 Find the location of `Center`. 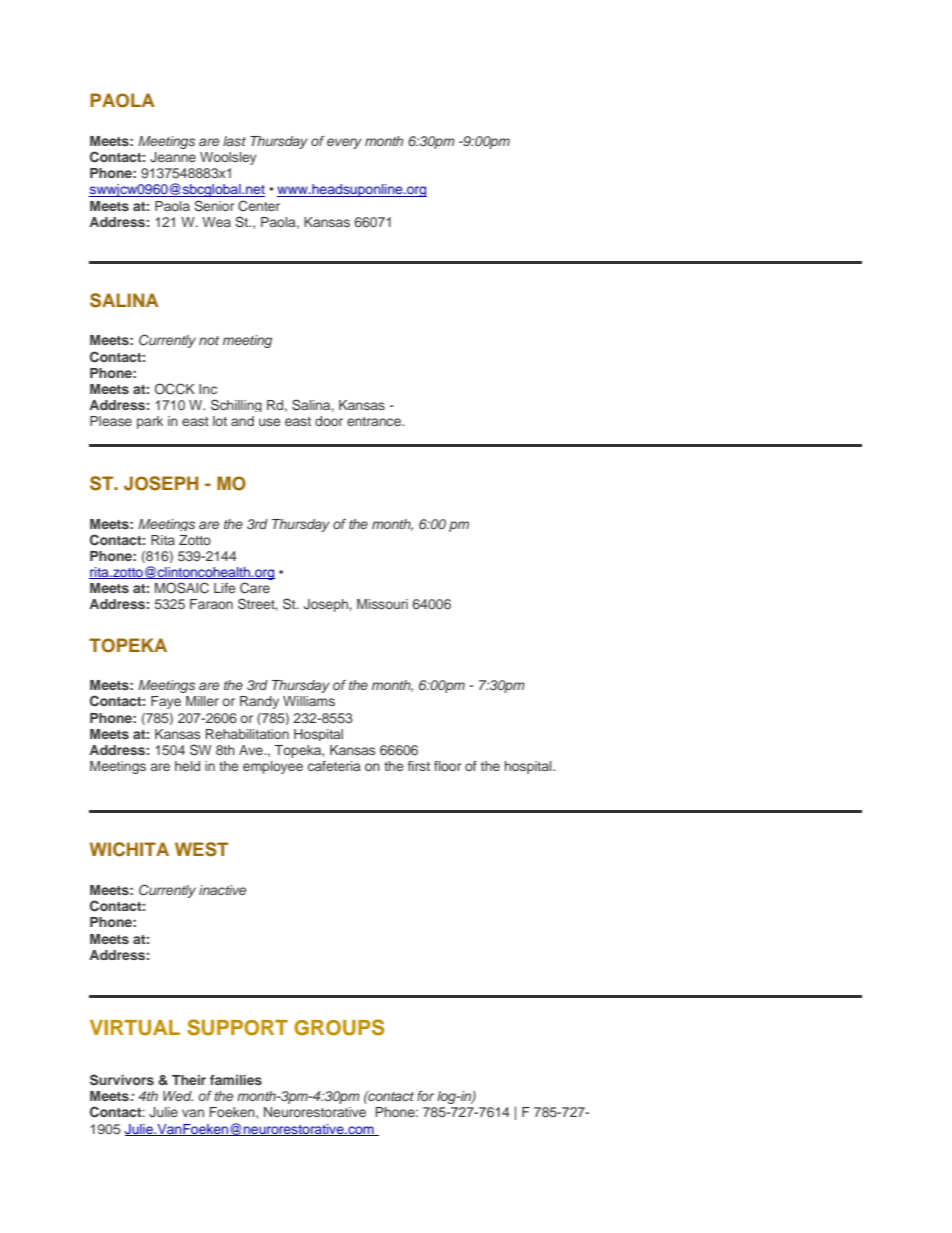

Center is located at coordinates (259, 206).
